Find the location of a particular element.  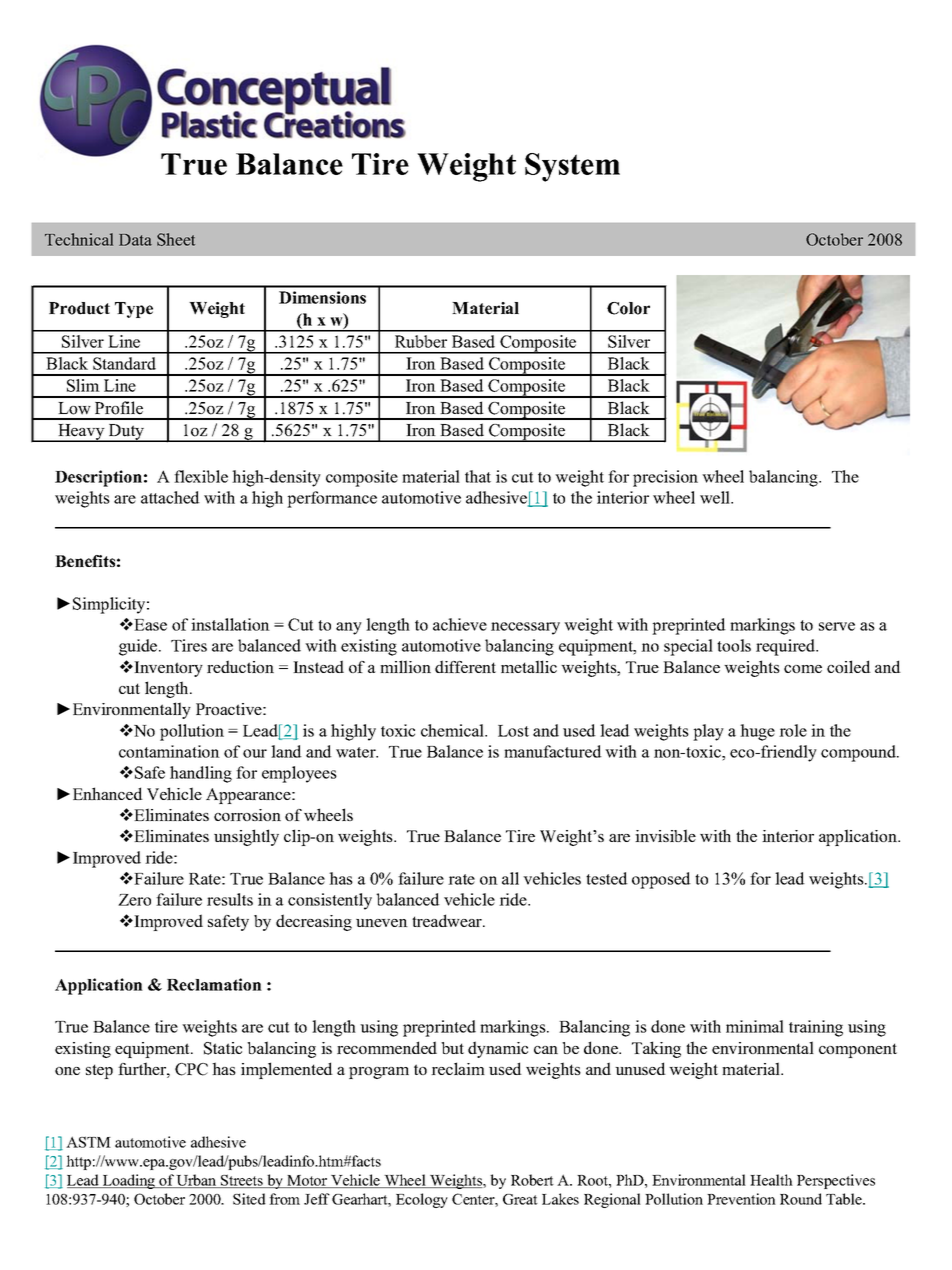

System is located at coordinates (572, 167).
